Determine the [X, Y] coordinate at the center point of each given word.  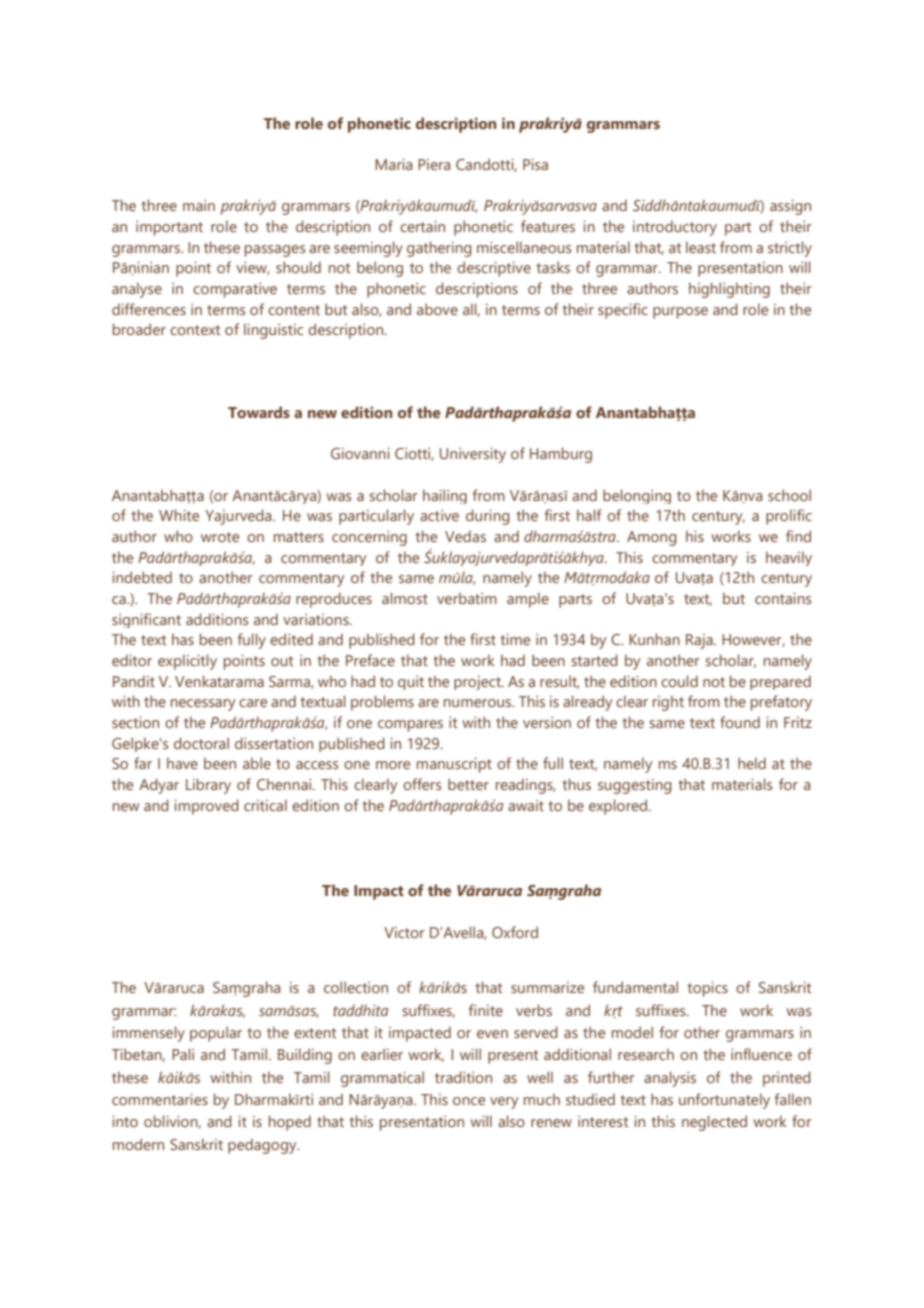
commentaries [160, 1099]
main [199, 205]
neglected [714, 1123]
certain [422, 226]
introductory [675, 228]
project [478, 683]
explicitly [187, 662]
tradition [463, 1077]
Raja [700, 641]
